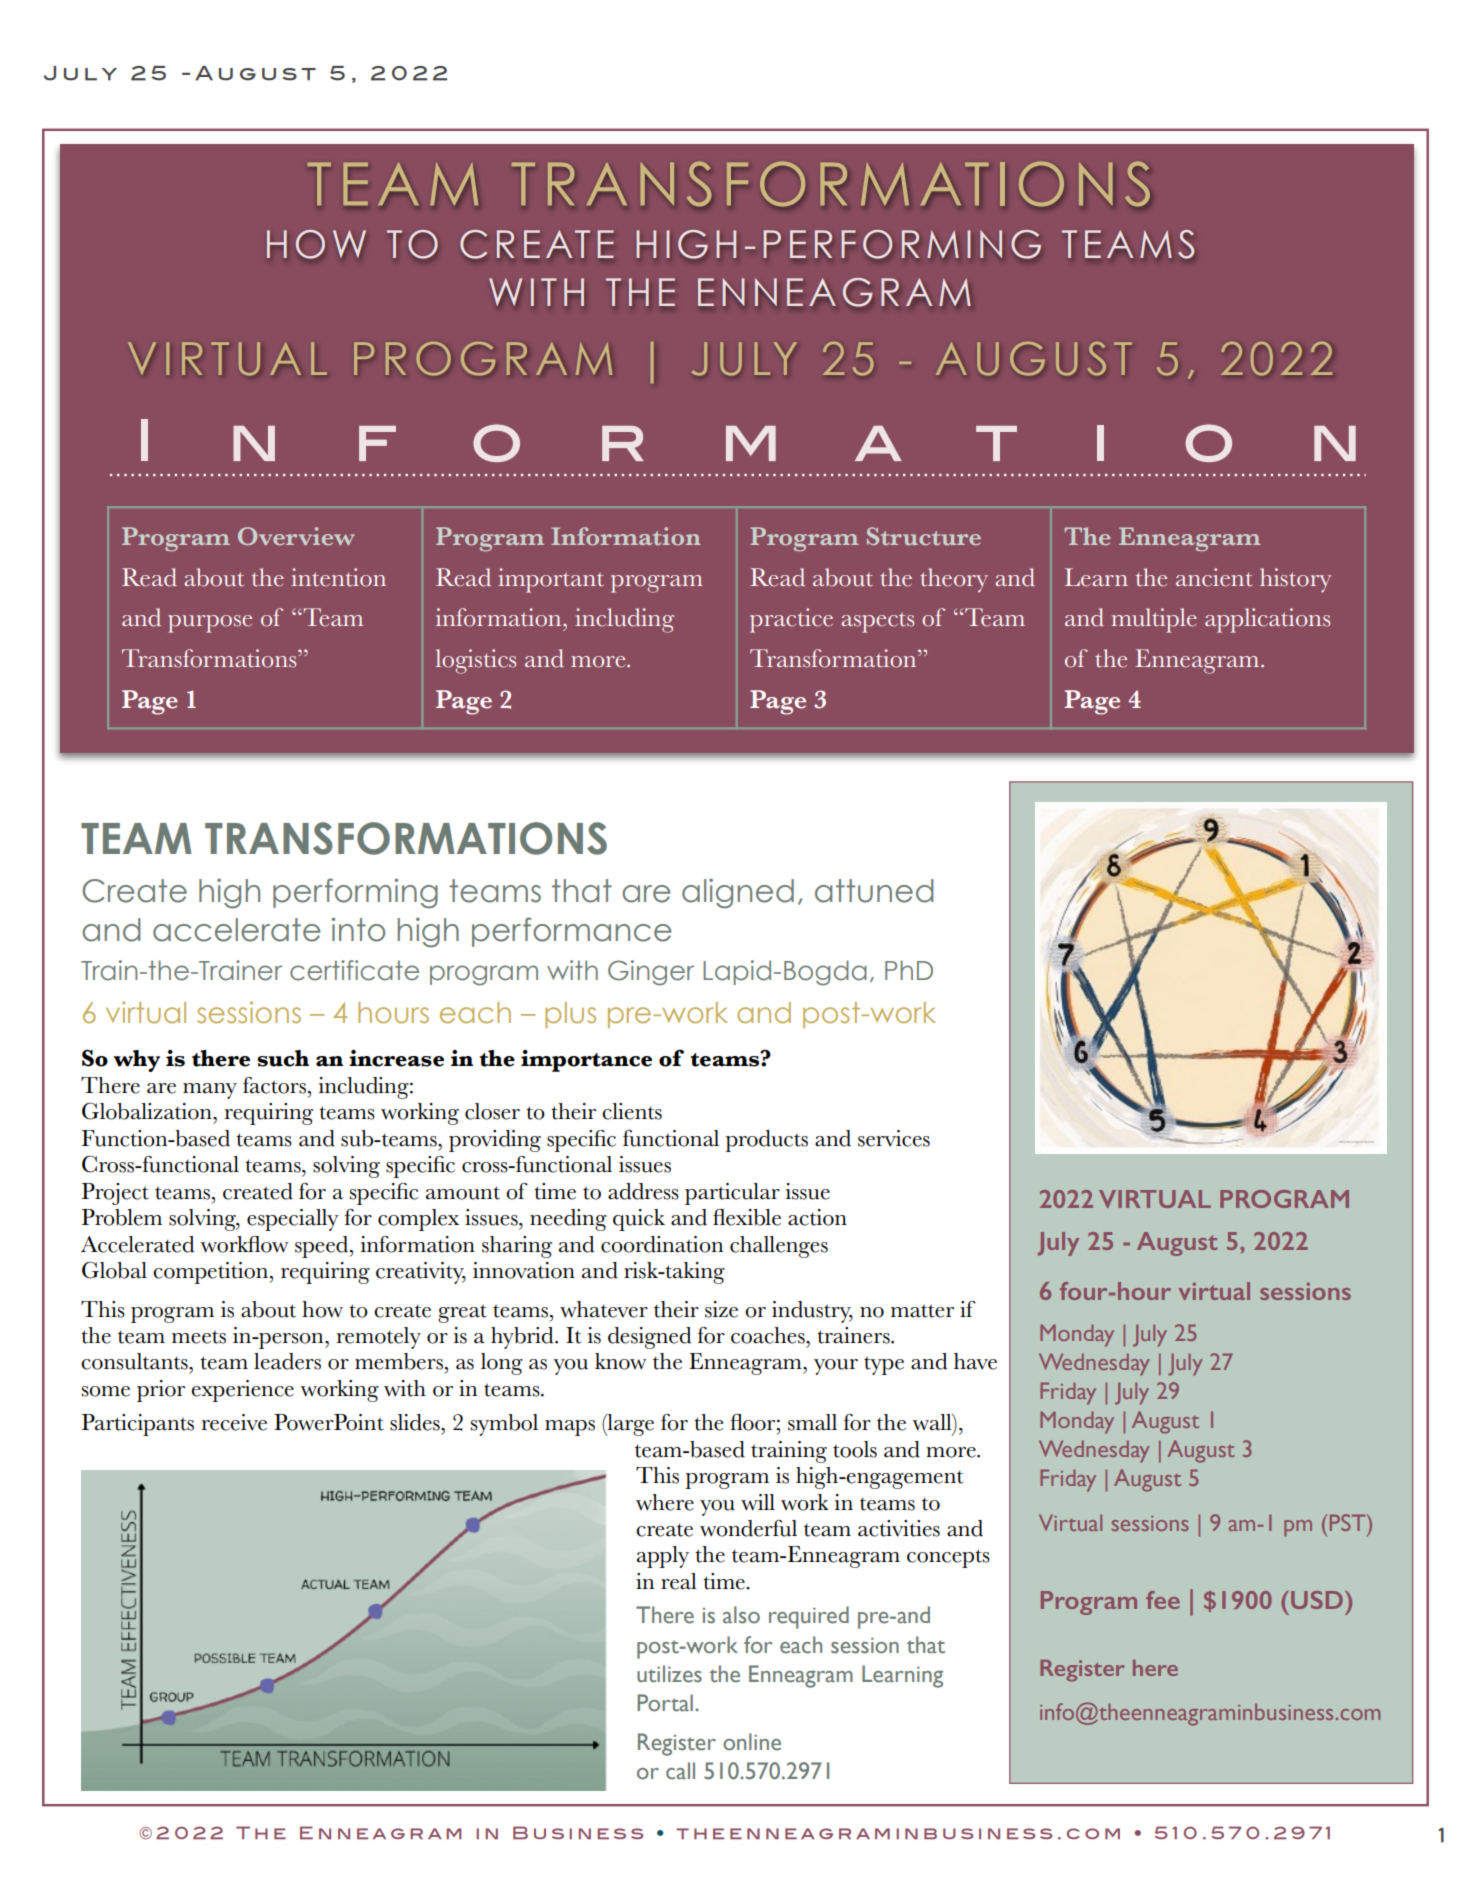 The height and width of the document is (1904, 1471). What do you see at coordinates (666, 1703) in the document?
I see `Portal` at bounding box center [666, 1703].
